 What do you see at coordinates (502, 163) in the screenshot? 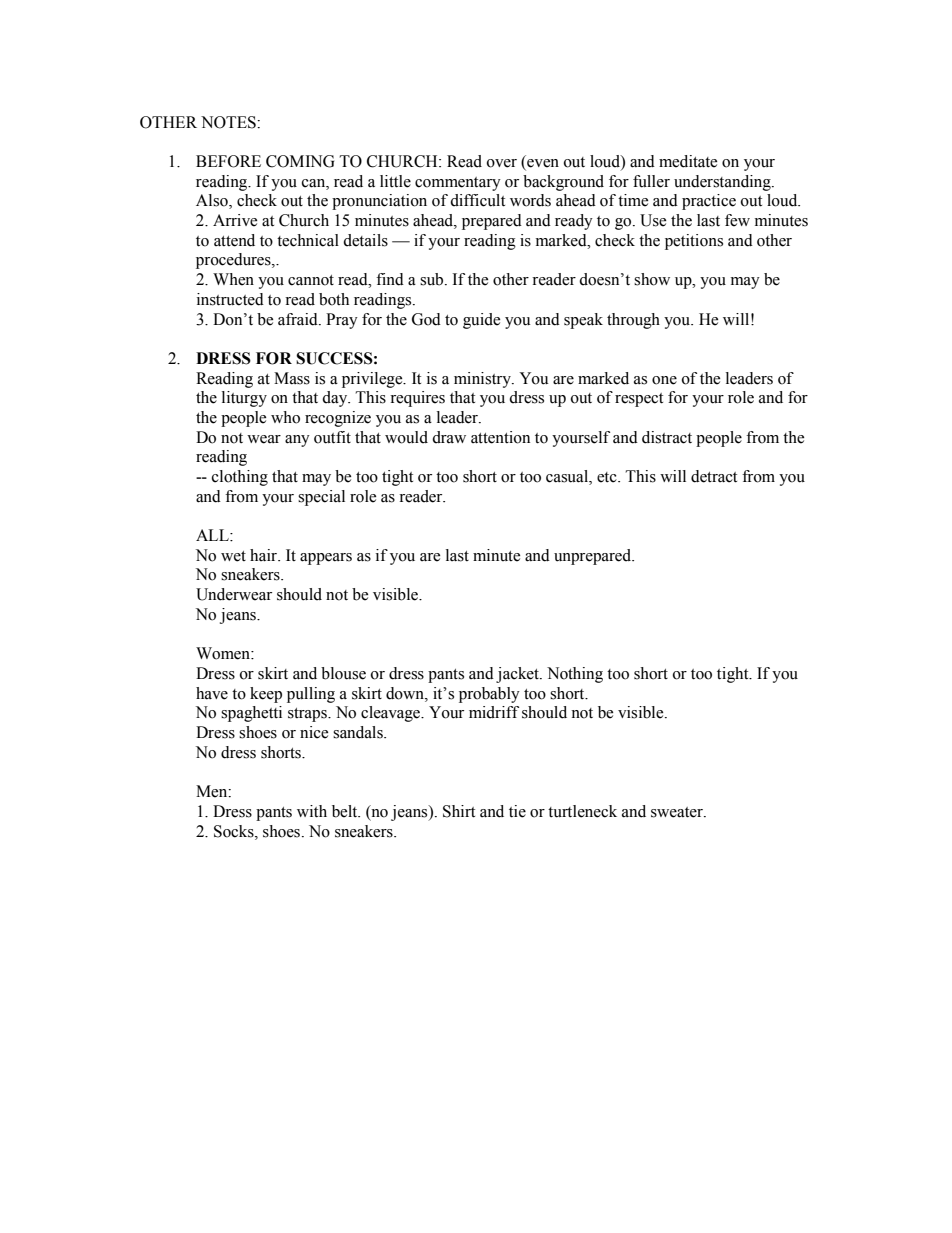
I see `over` at bounding box center [502, 163].
